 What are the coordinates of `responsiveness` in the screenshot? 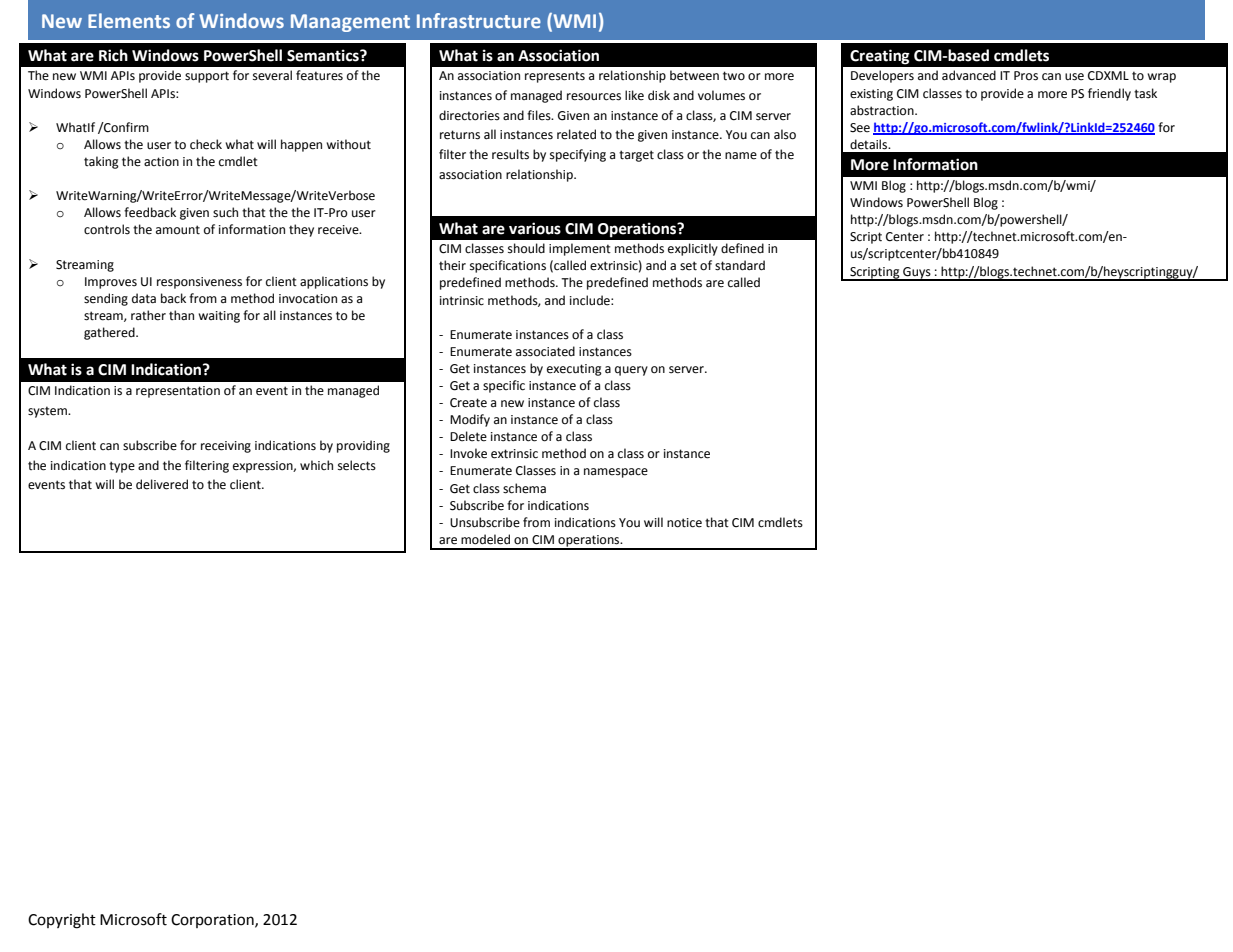 It's located at (199, 283).
